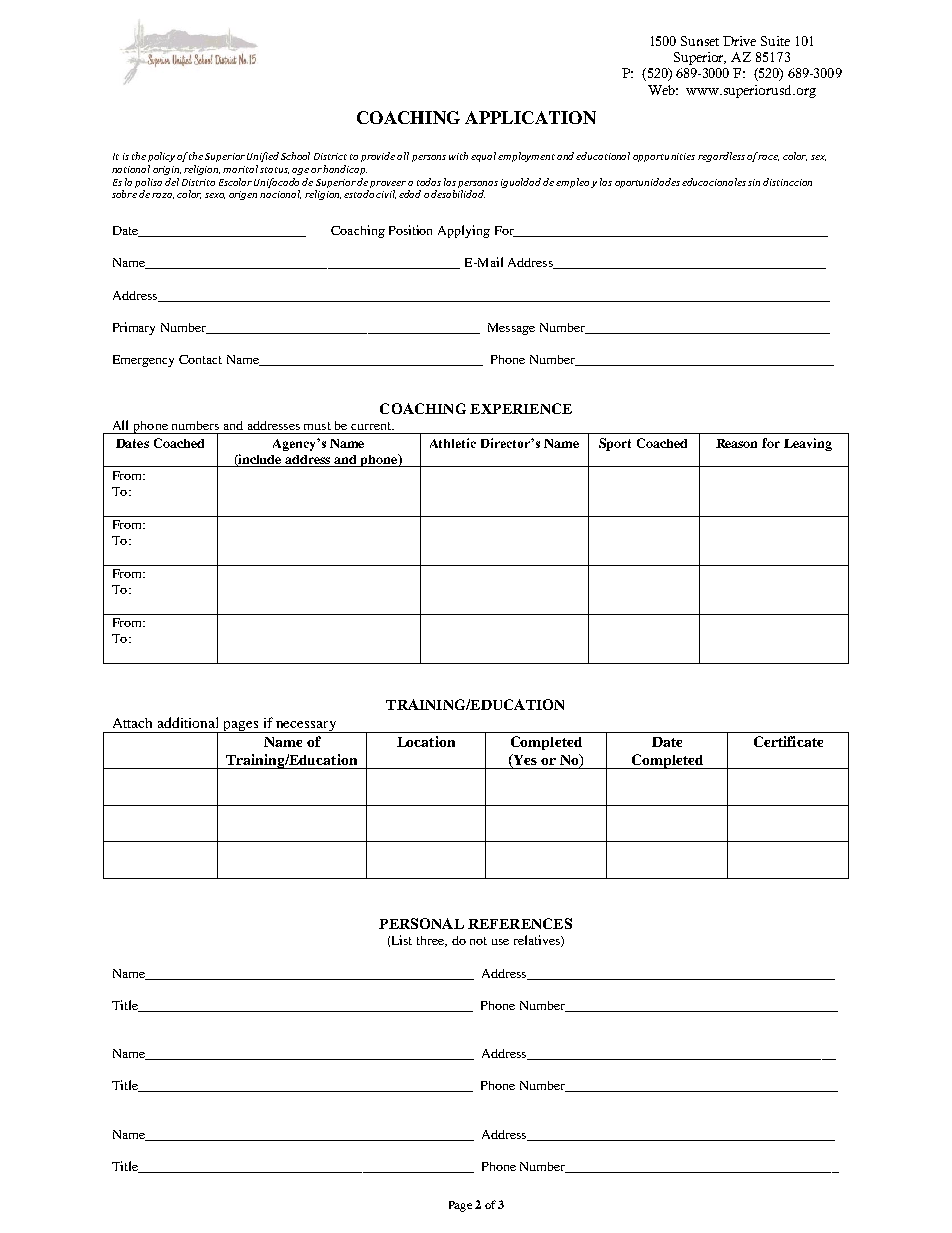 This screenshot has width=952, height=1233. I want to click on sin, so click(754, 182).
